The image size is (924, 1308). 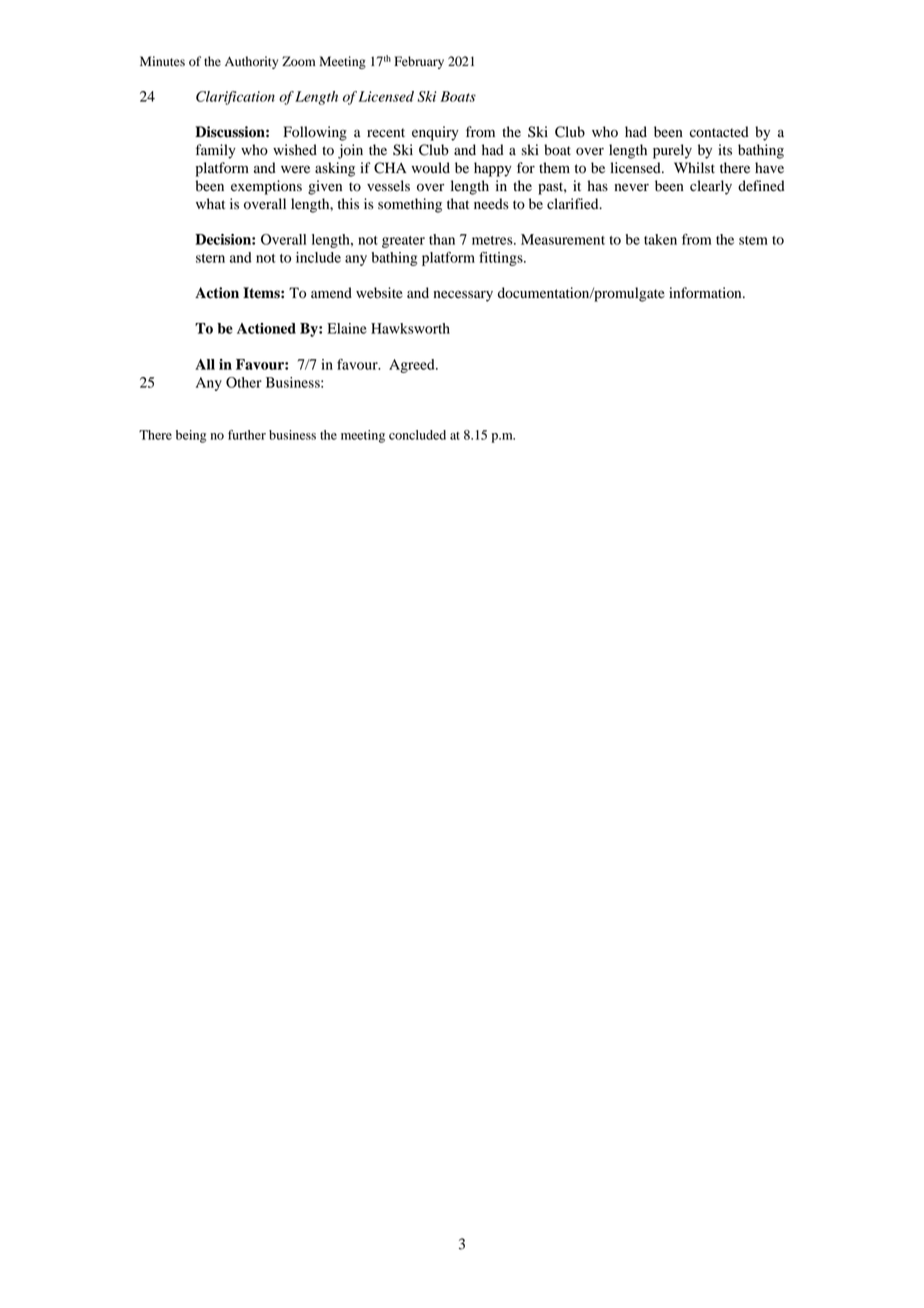 I want to click on further, so click(x=247, y=435).
